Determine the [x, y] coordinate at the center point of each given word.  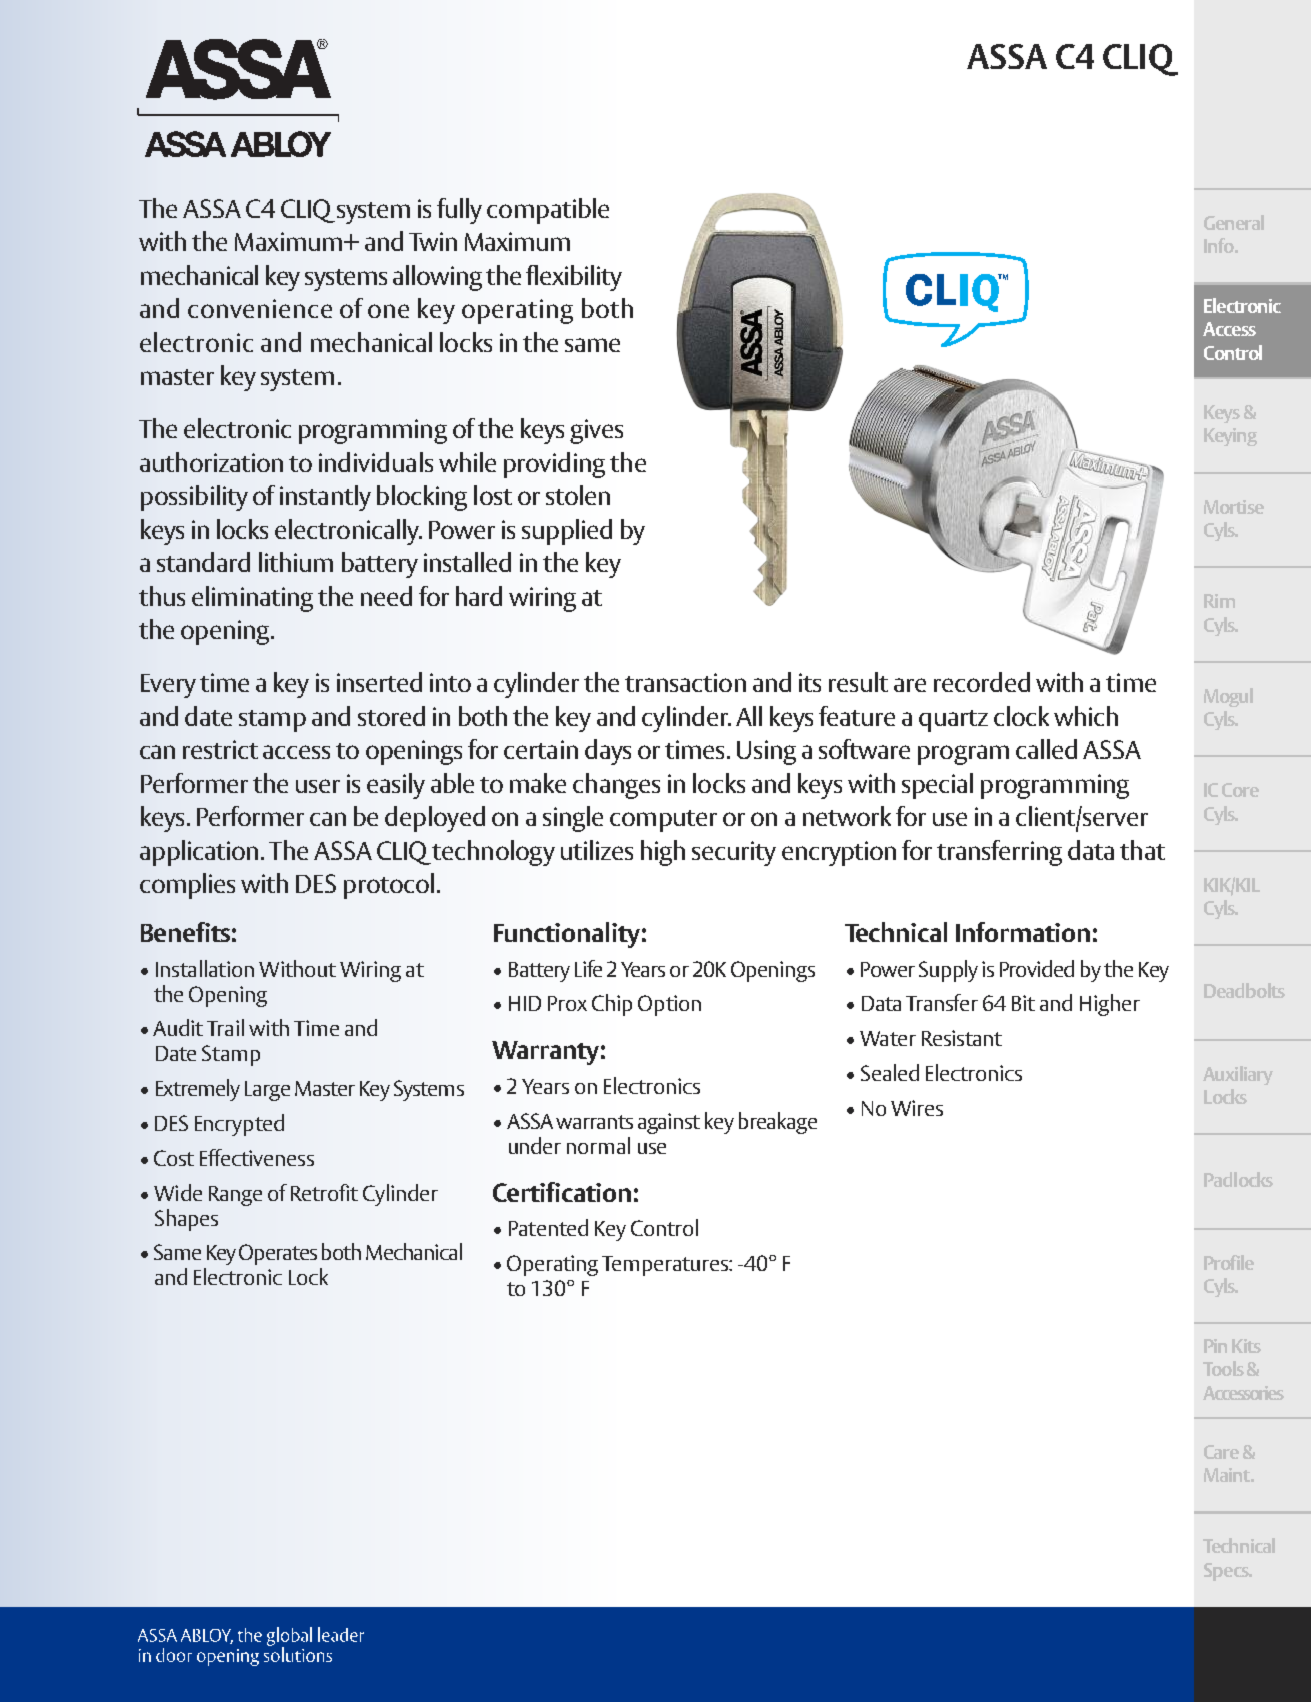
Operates [278, 1254]
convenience [260, 308]
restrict [220, 749]
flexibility [574, 278]
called [1046, 749]
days [608, 752]
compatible [548, 211]
